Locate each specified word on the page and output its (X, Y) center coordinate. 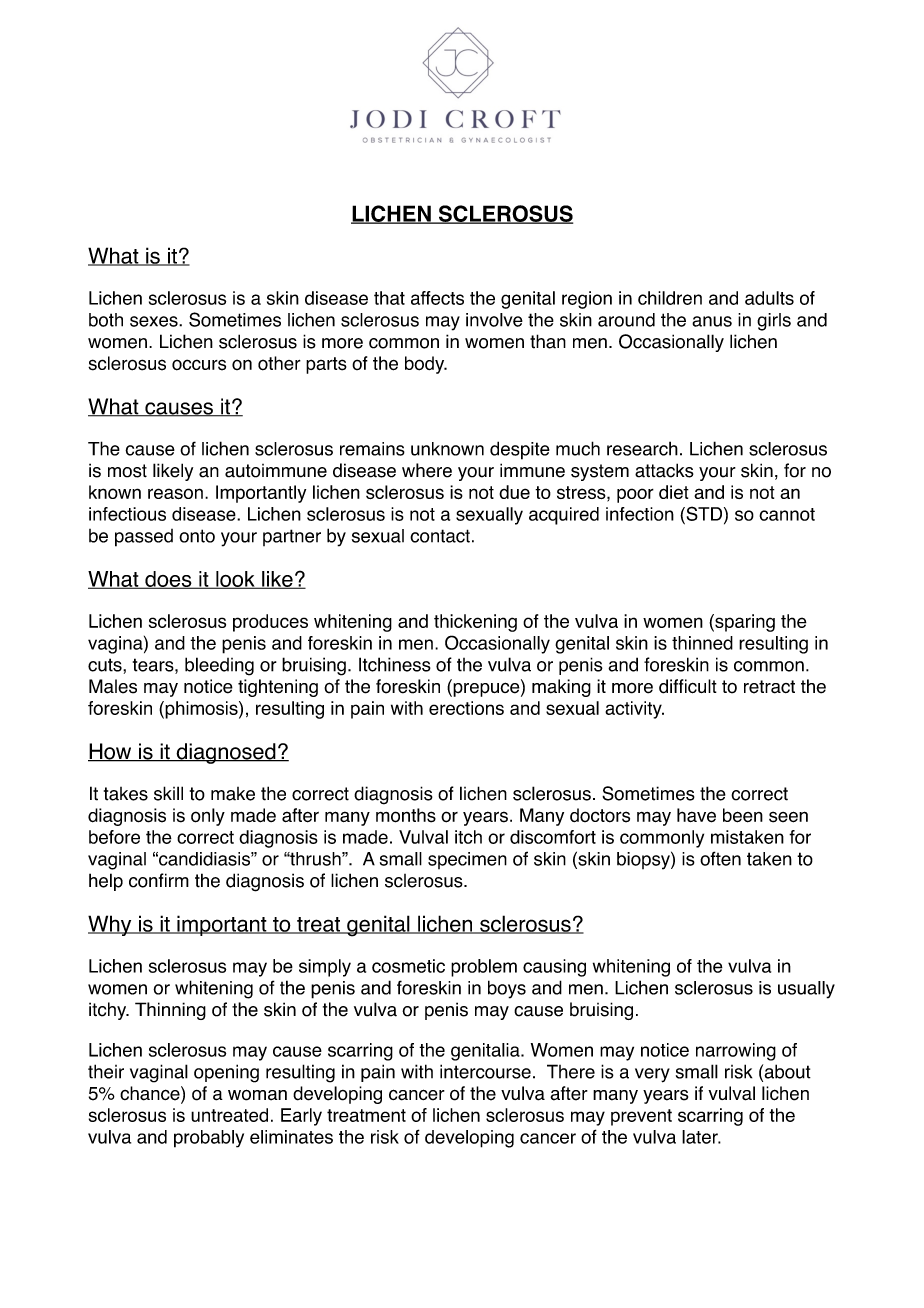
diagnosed (226, 753)
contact (440, 536)
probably (209, 1139)
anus (712, 321)
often (720, 858)
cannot (787, 514)
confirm (159, 880)
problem (484, 968)
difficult (688, 686)
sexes (155, 321)
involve (494, 320)
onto (197, 536)
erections (466, 708)
